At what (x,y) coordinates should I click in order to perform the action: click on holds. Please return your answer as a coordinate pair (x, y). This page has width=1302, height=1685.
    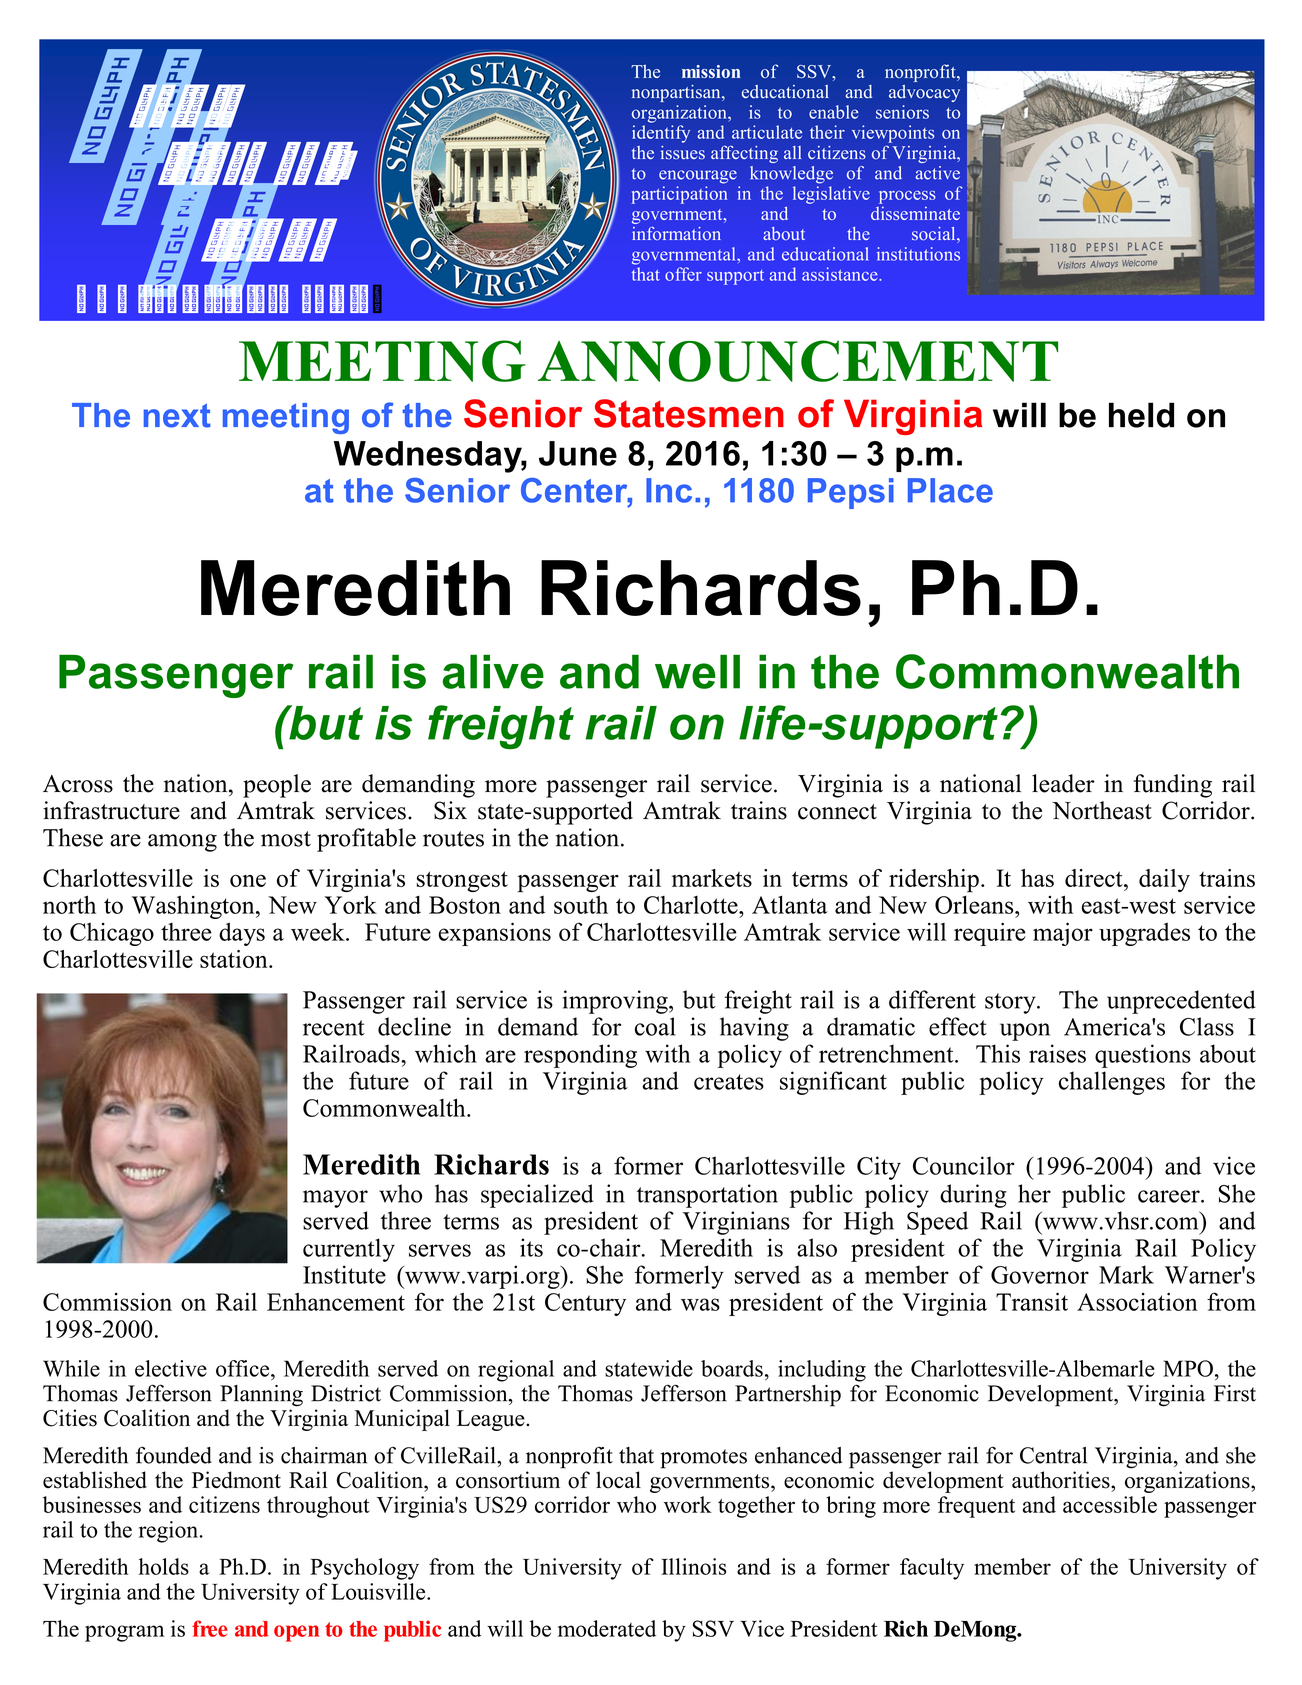
    Looking at the image, I should click on (164, 1566).
